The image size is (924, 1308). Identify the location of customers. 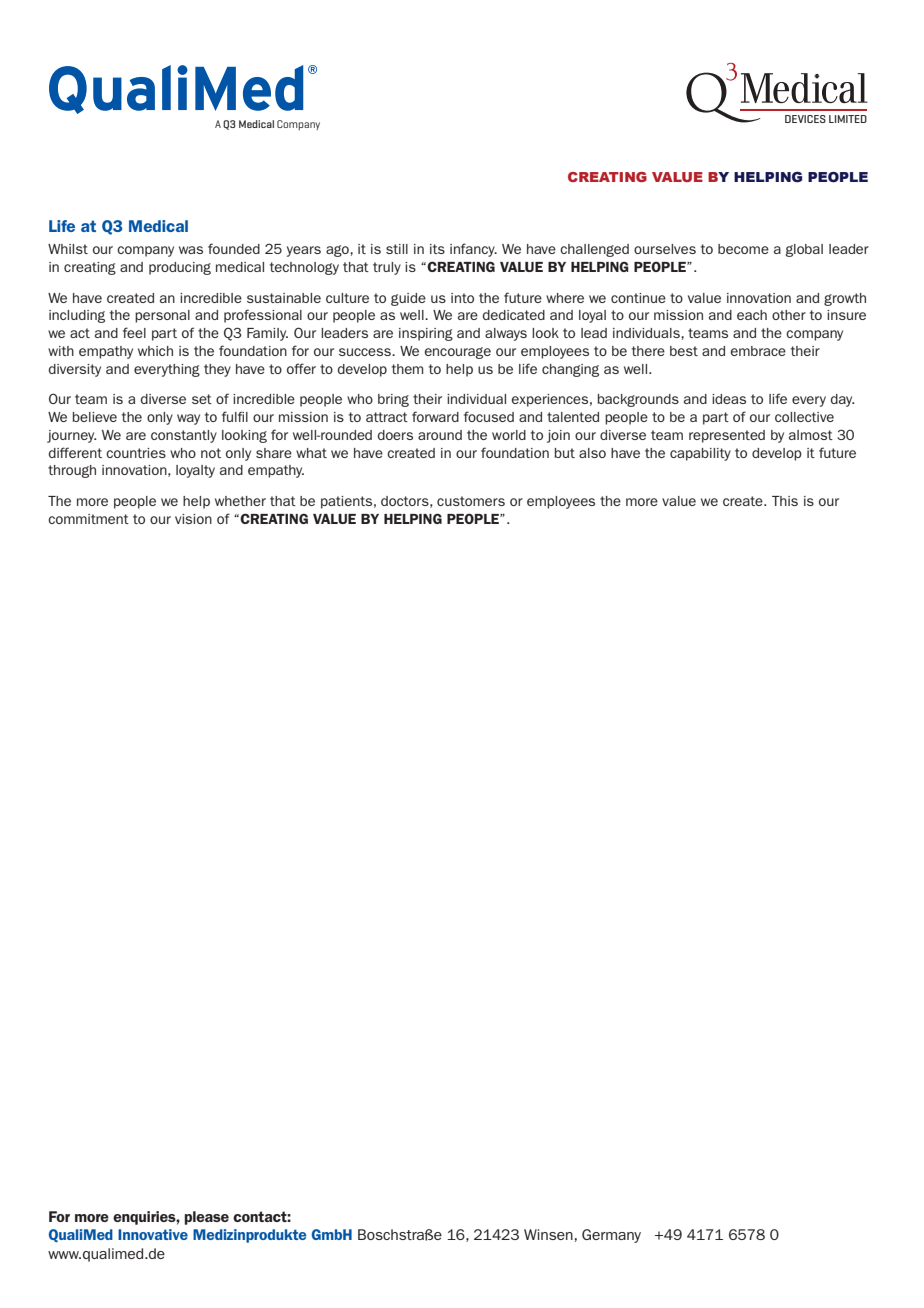
(471, 501).
